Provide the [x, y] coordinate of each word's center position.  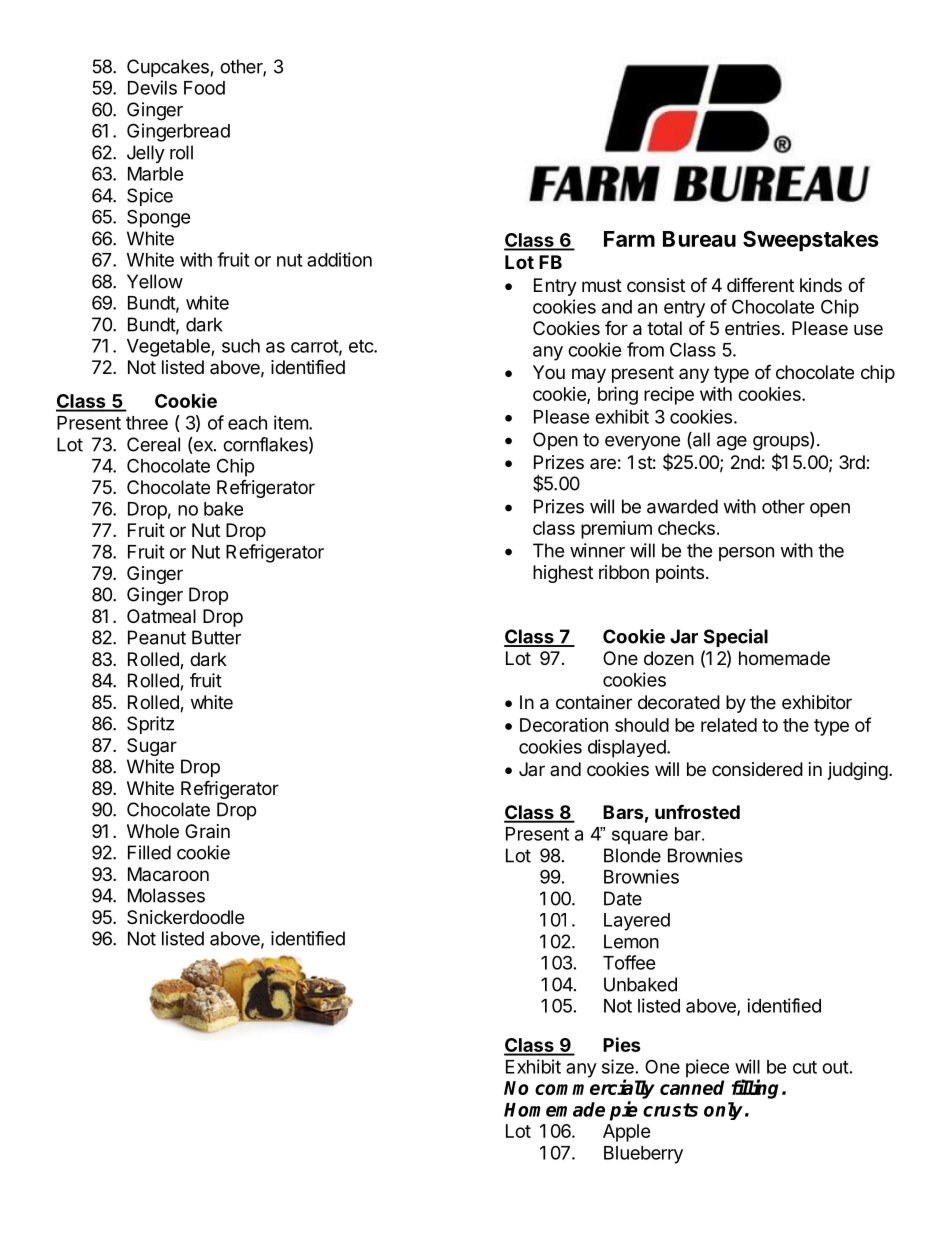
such [241, 346]
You [549, 372]
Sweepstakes [811, 241]
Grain [207, 831]
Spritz [150, 725]
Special [736, 638]
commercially [595, 1089]
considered [757, 769]
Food [204, 88]
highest [563, 574]
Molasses [166, 895]
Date [623, 898]
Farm [629, 239]
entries [752, 328]
